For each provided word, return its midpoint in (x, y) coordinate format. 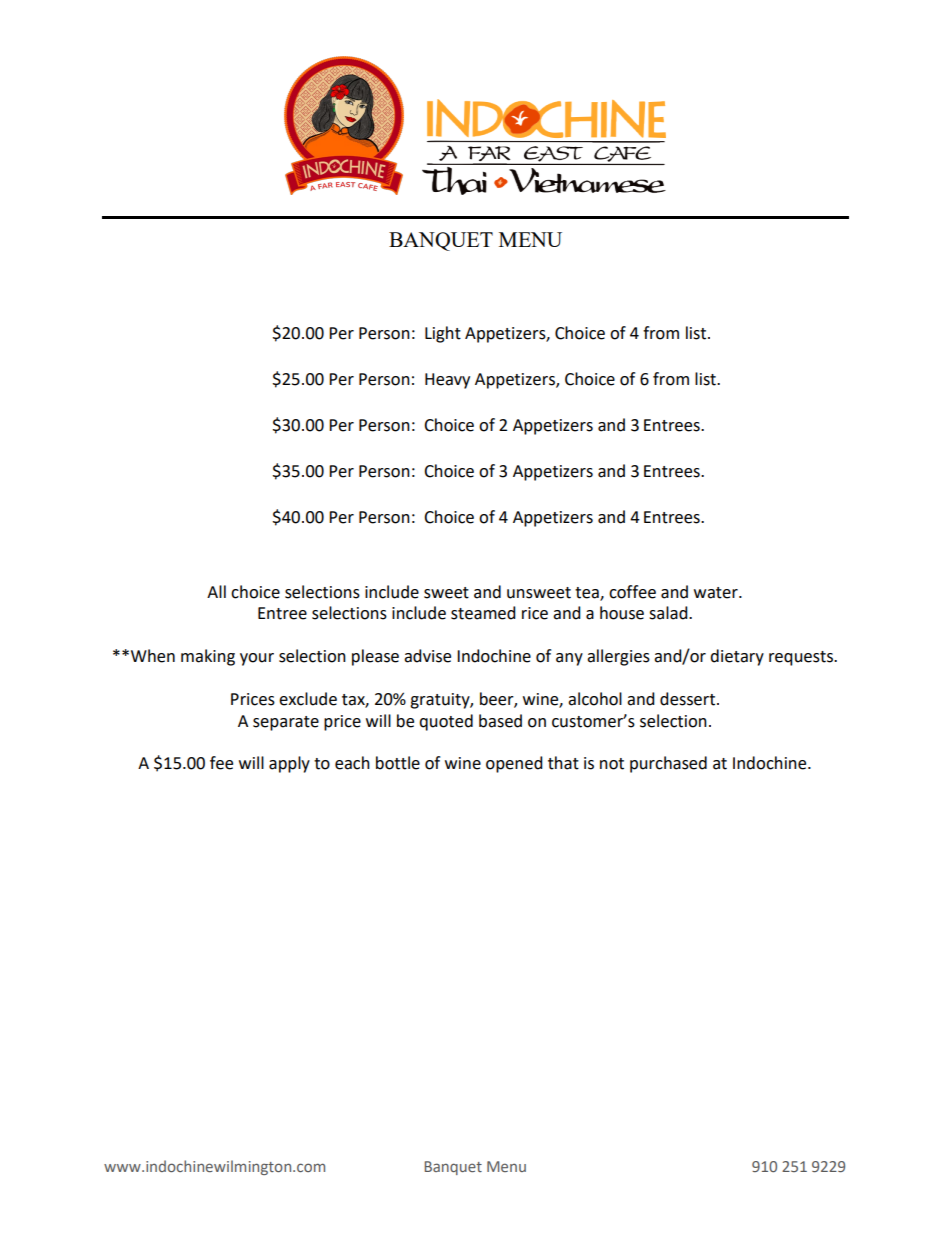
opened (514, 764)
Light (443, 334)
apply (289, 764)
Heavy (447, 381)
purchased (668, 764)
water (717, 593)
